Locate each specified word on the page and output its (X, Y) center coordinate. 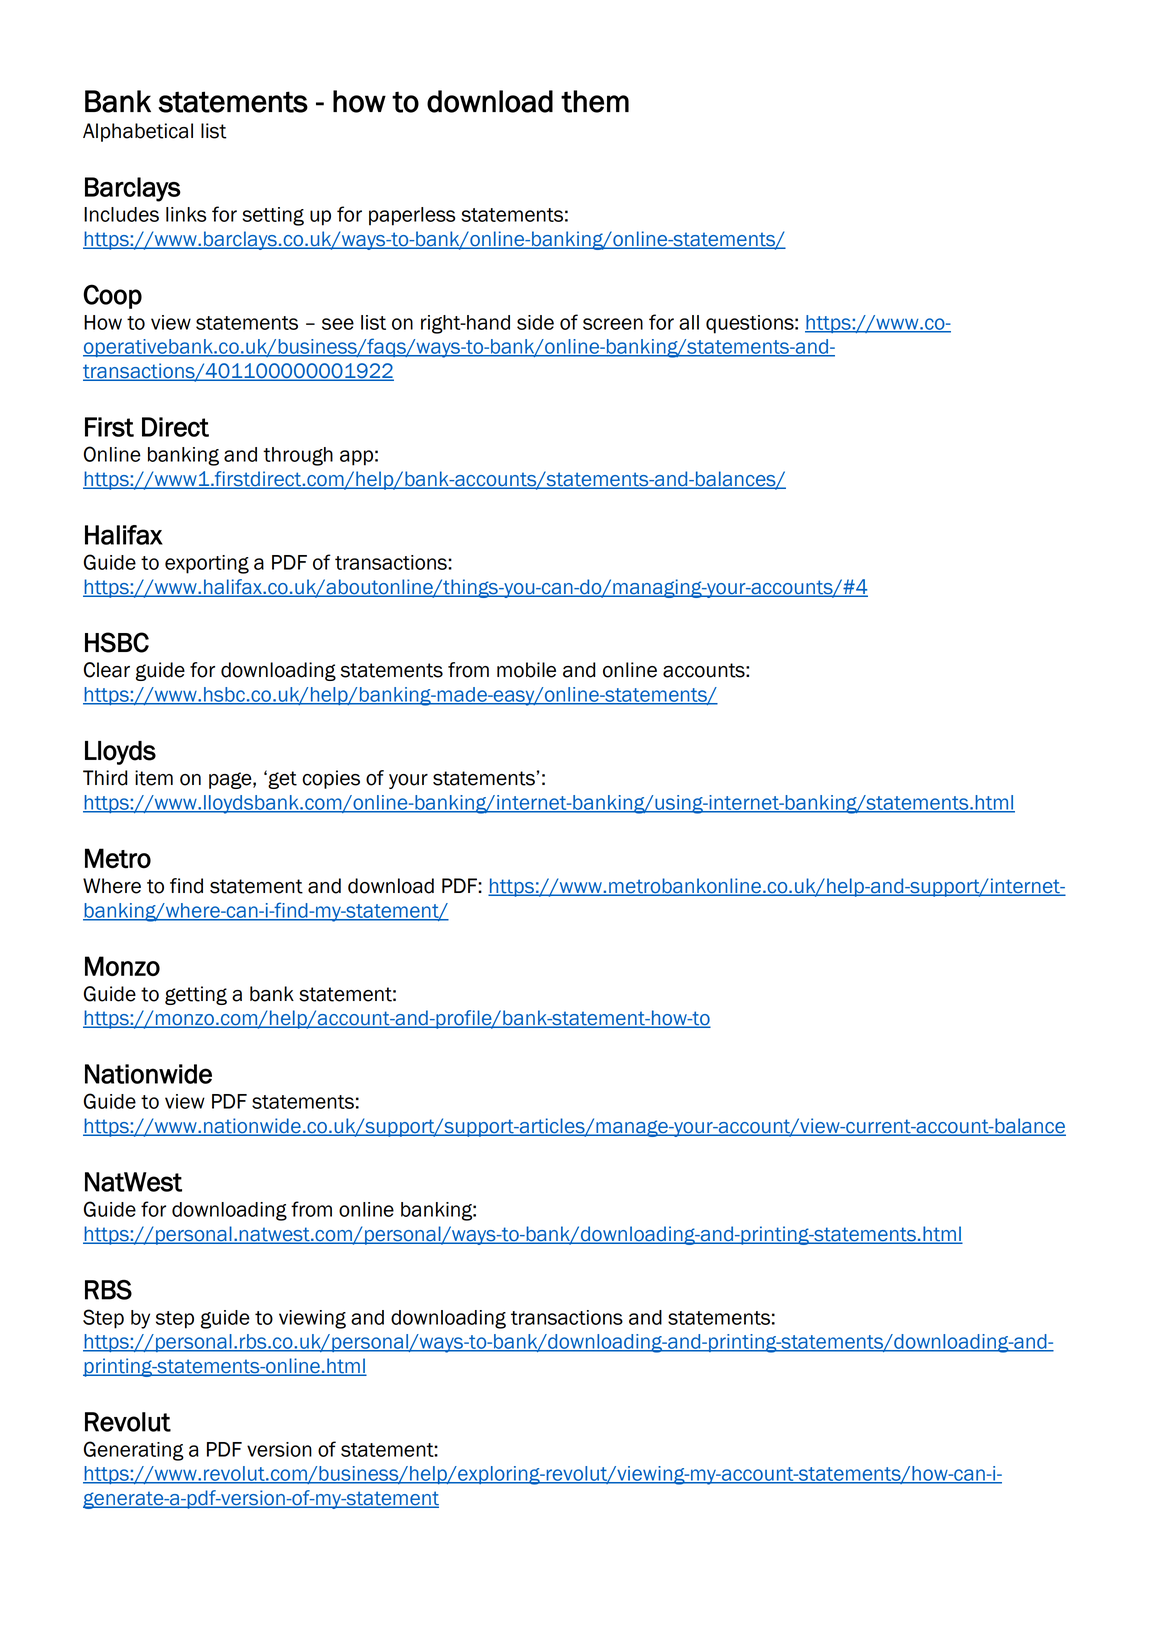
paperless (412, 216)
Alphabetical (138, 132)
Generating (134, 1451)
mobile (526, 670)
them (595, 101)
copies (331, 779)
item (154, 778)
